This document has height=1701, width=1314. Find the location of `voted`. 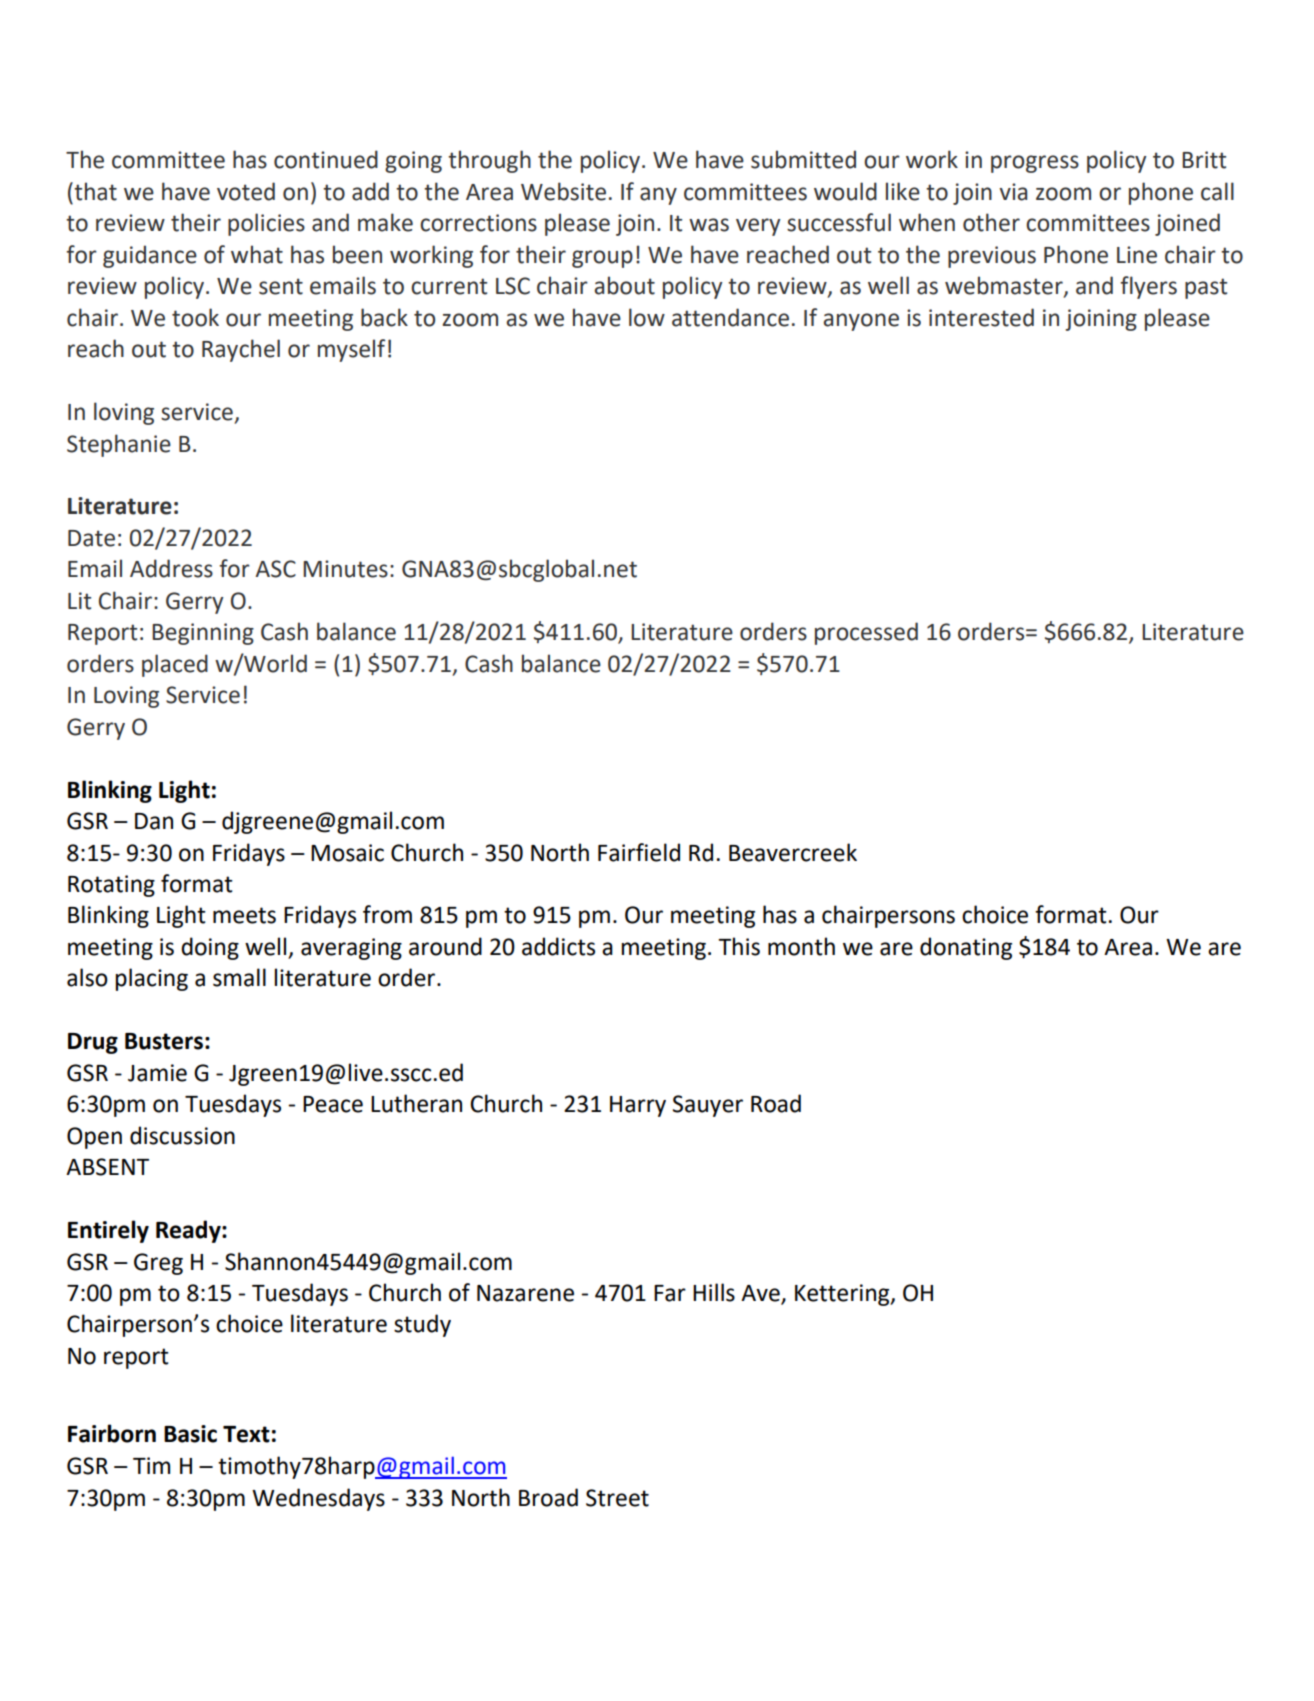

voted is located at coordinates (246, 191).
